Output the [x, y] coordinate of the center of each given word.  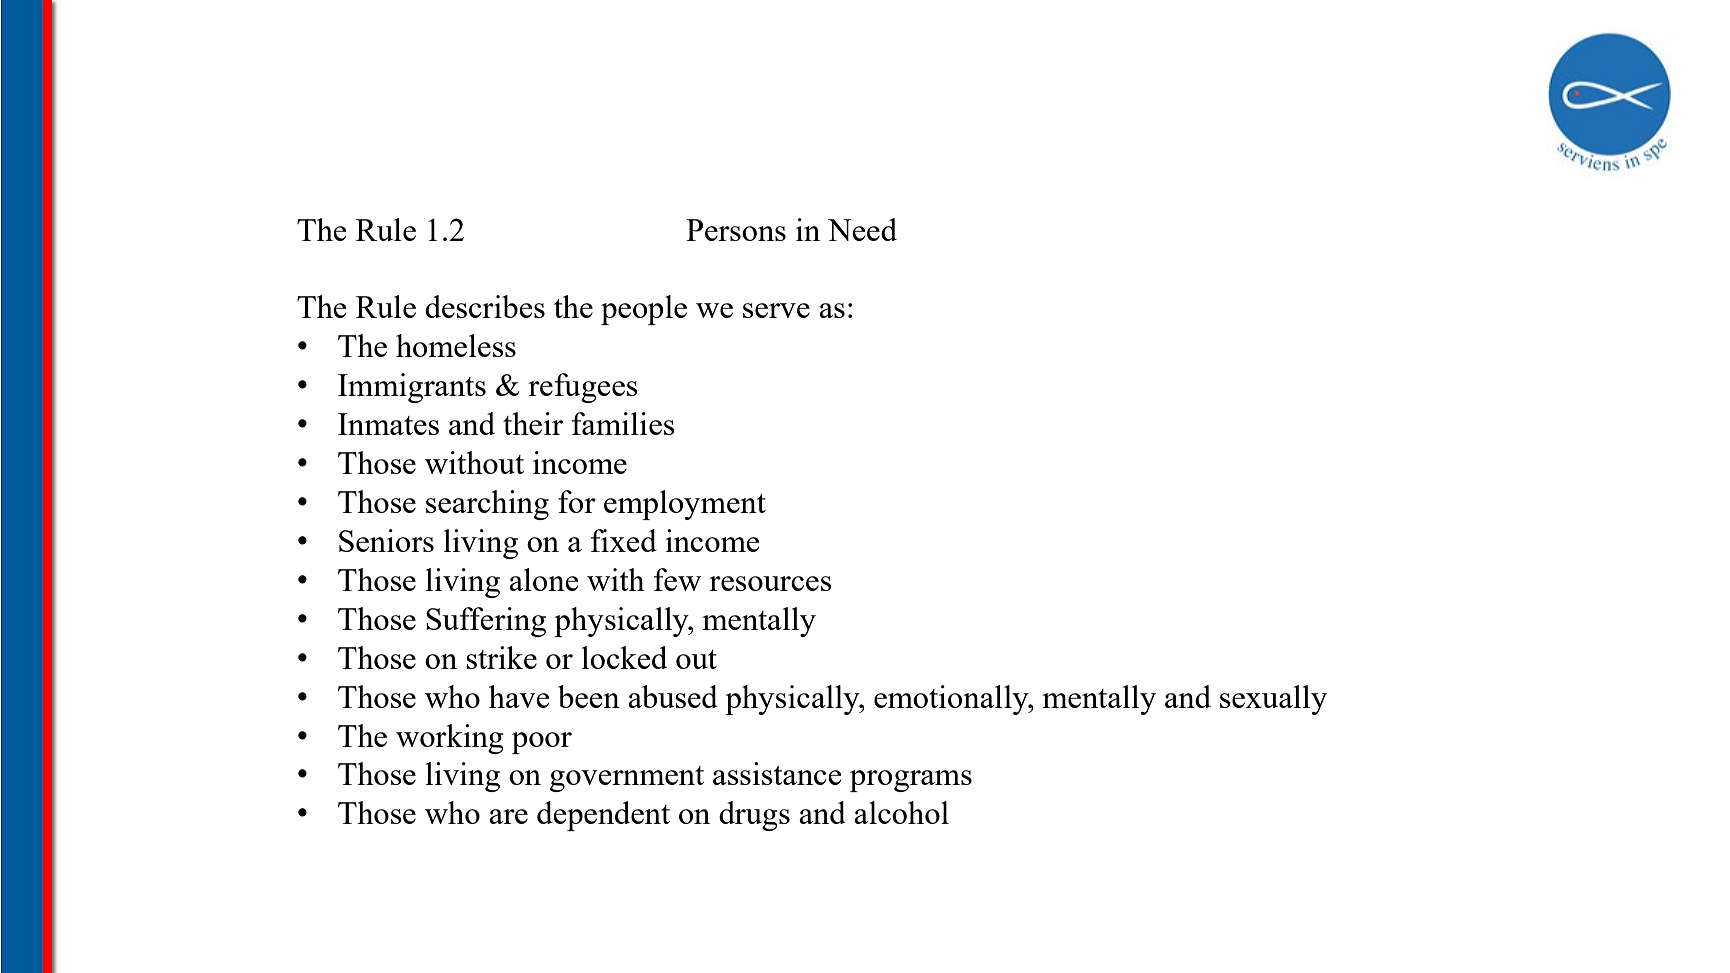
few [677, 579]
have [519, 696]
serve [776, 310]
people [644, 310]
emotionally [952, 700]
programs [911, 781]
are [508, 816]
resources [770, 583]
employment [685, 505]
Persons [736, 230]
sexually [1273, 700]
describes [485, 306]
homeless [456, 345]
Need [862, 229]
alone [543, 579]
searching [487, 505]
